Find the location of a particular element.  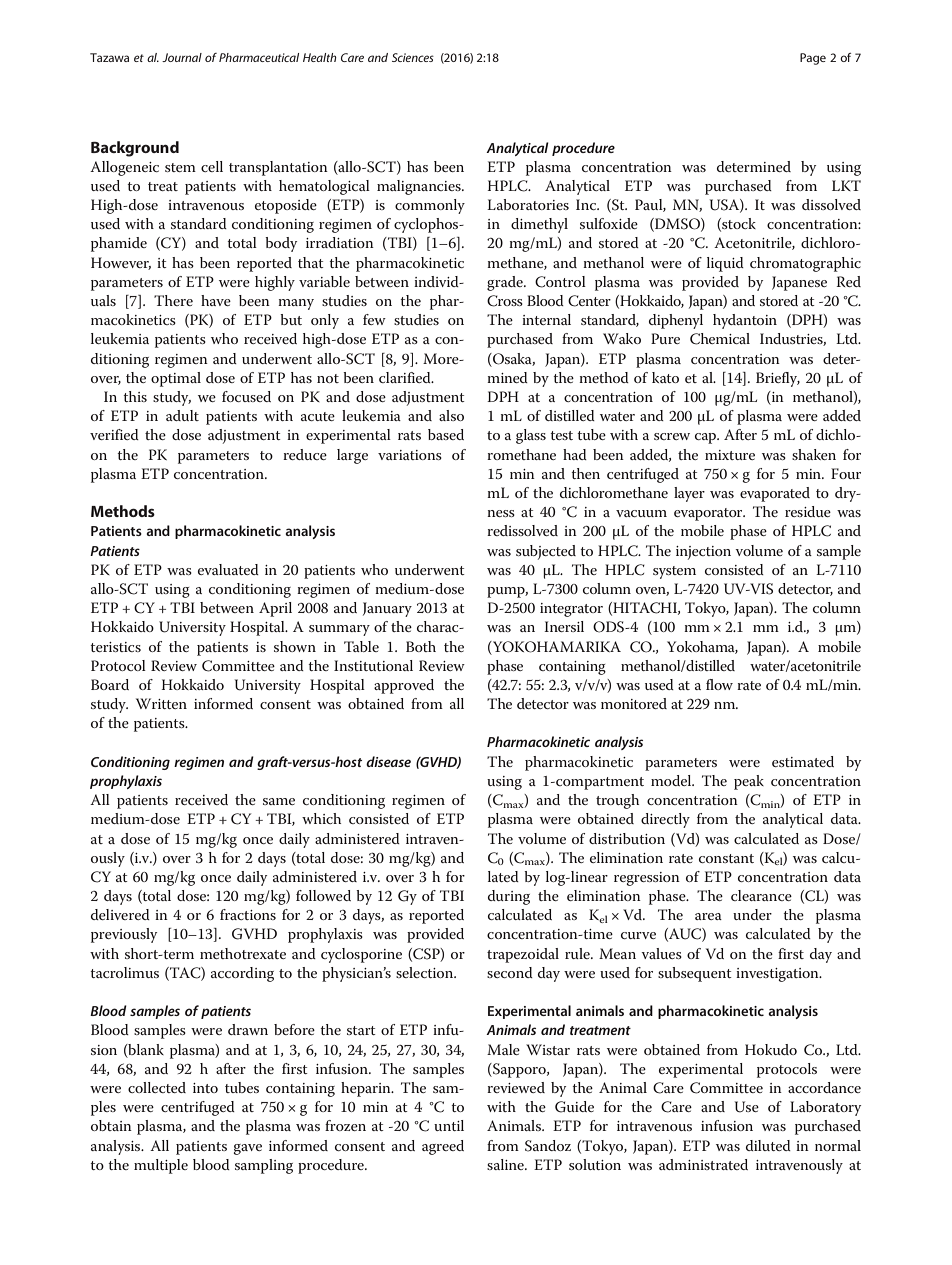

adult is located at coordinates (182, 415).
